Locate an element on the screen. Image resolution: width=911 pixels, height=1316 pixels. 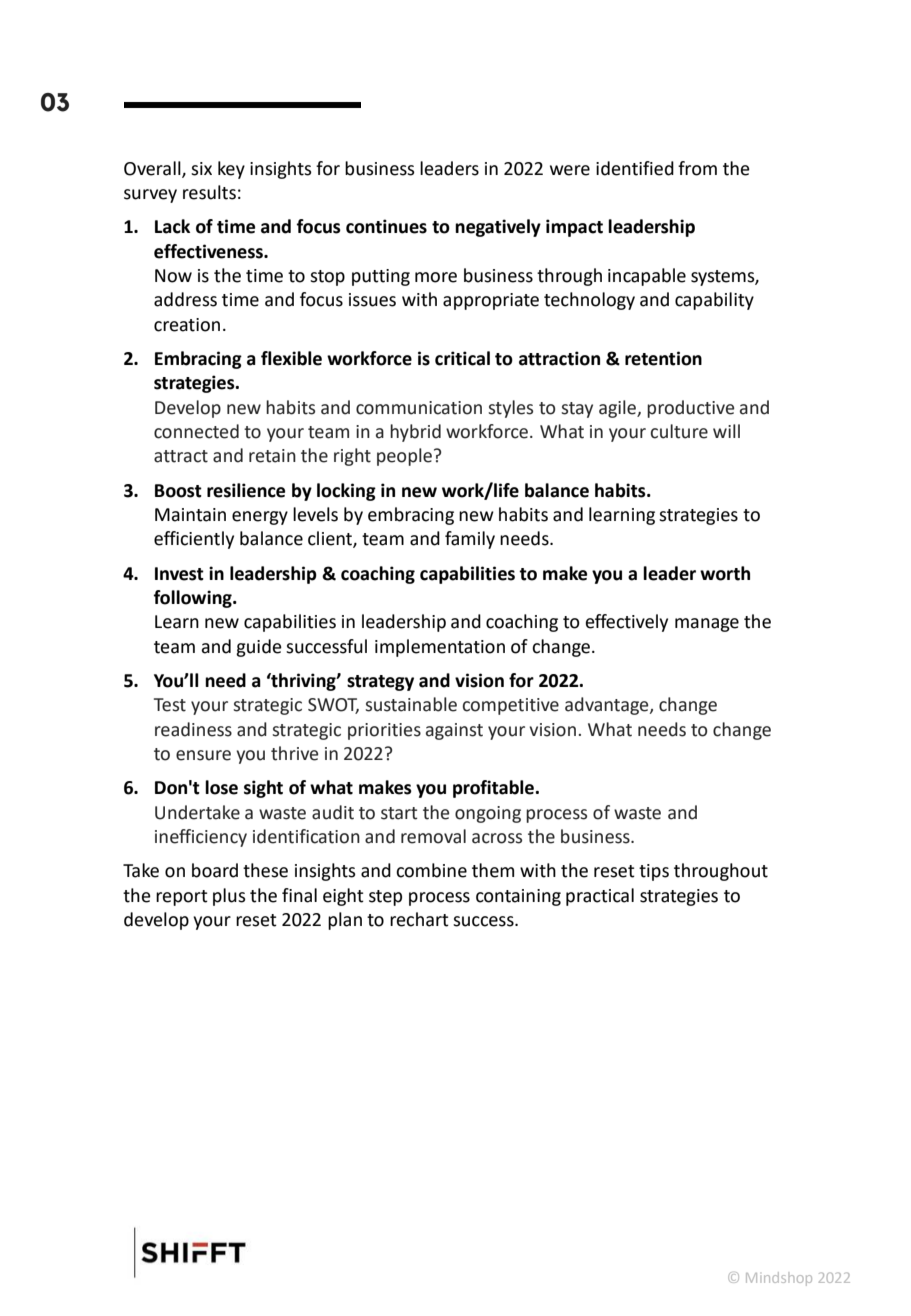
family is located at coordinates (470, 540).
